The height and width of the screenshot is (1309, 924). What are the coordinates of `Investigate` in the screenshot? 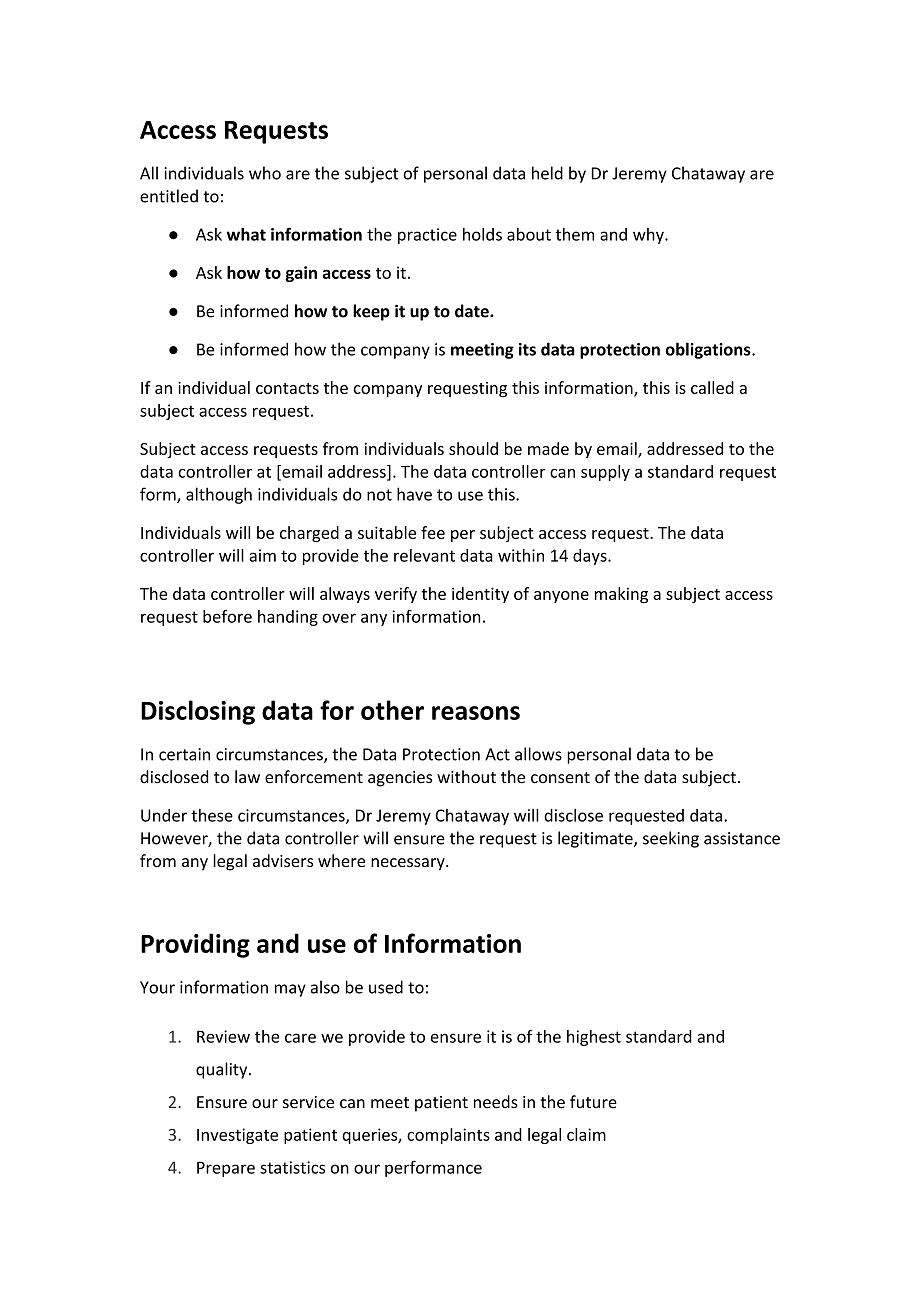 It's located at (237, 1136).
